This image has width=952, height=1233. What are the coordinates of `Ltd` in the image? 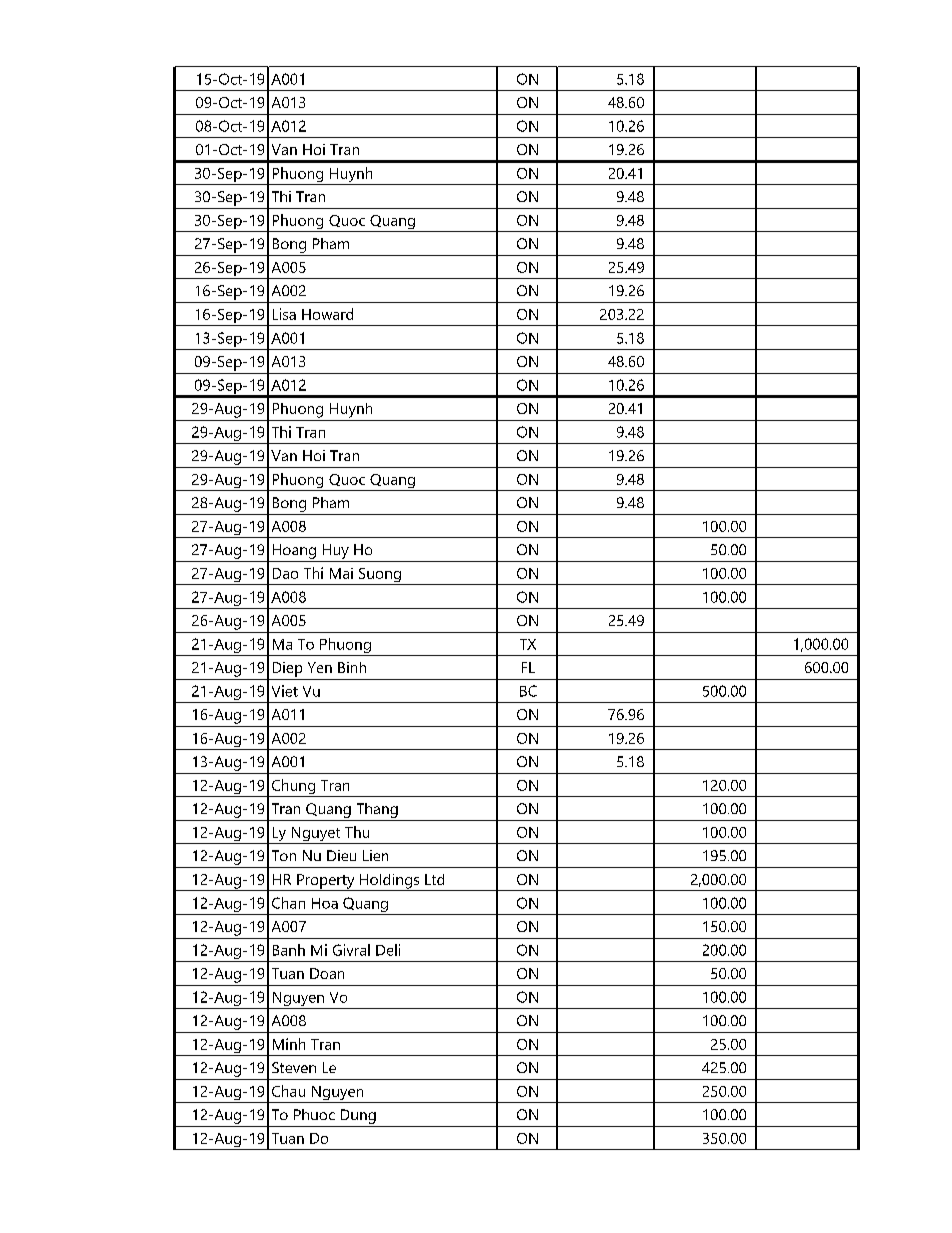 It's located at (434, 879).
